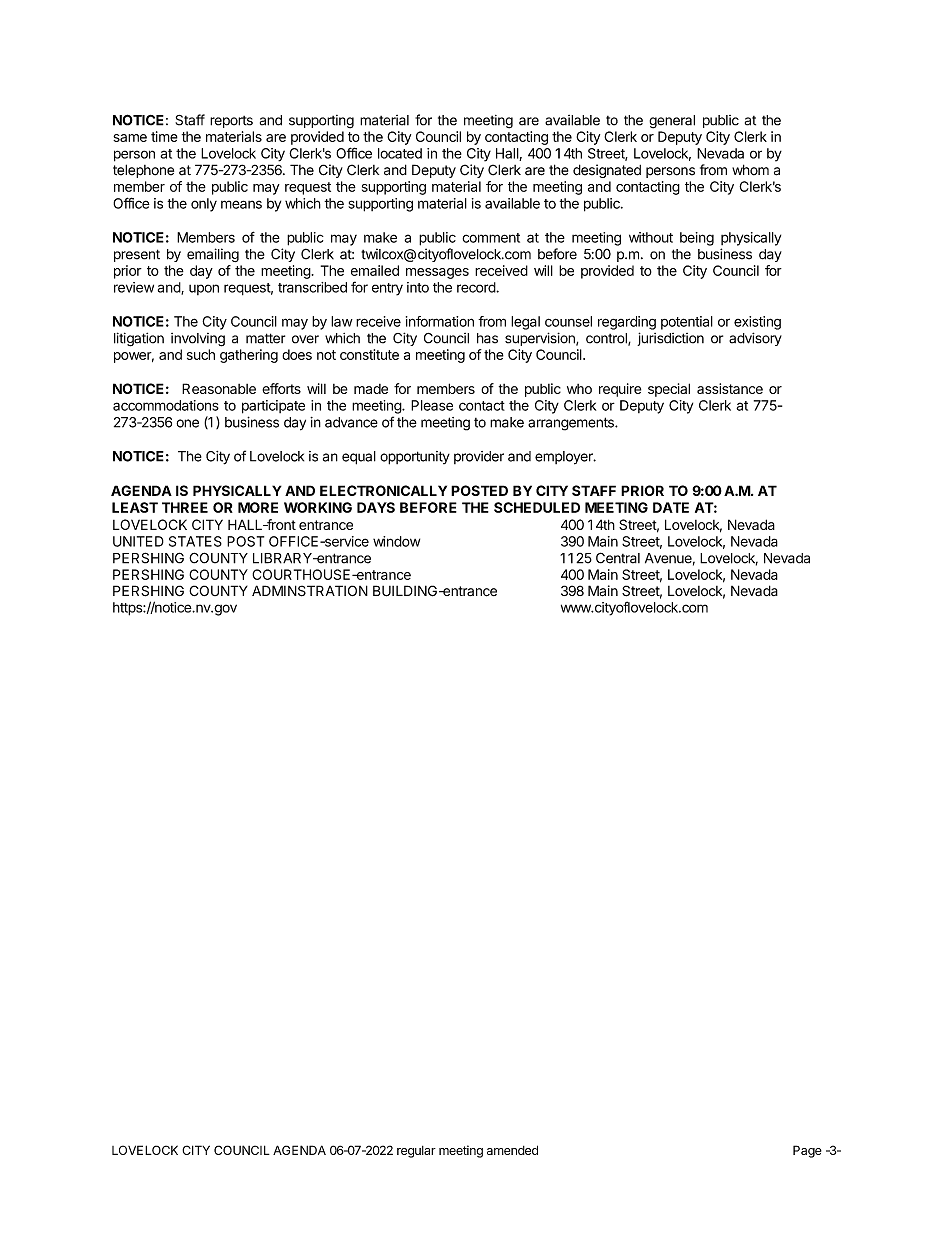 This page has width=952, height=1233. What do you see at coordinates (396, 541) in the page?
I see `window` at bounding box center [396, 541].
